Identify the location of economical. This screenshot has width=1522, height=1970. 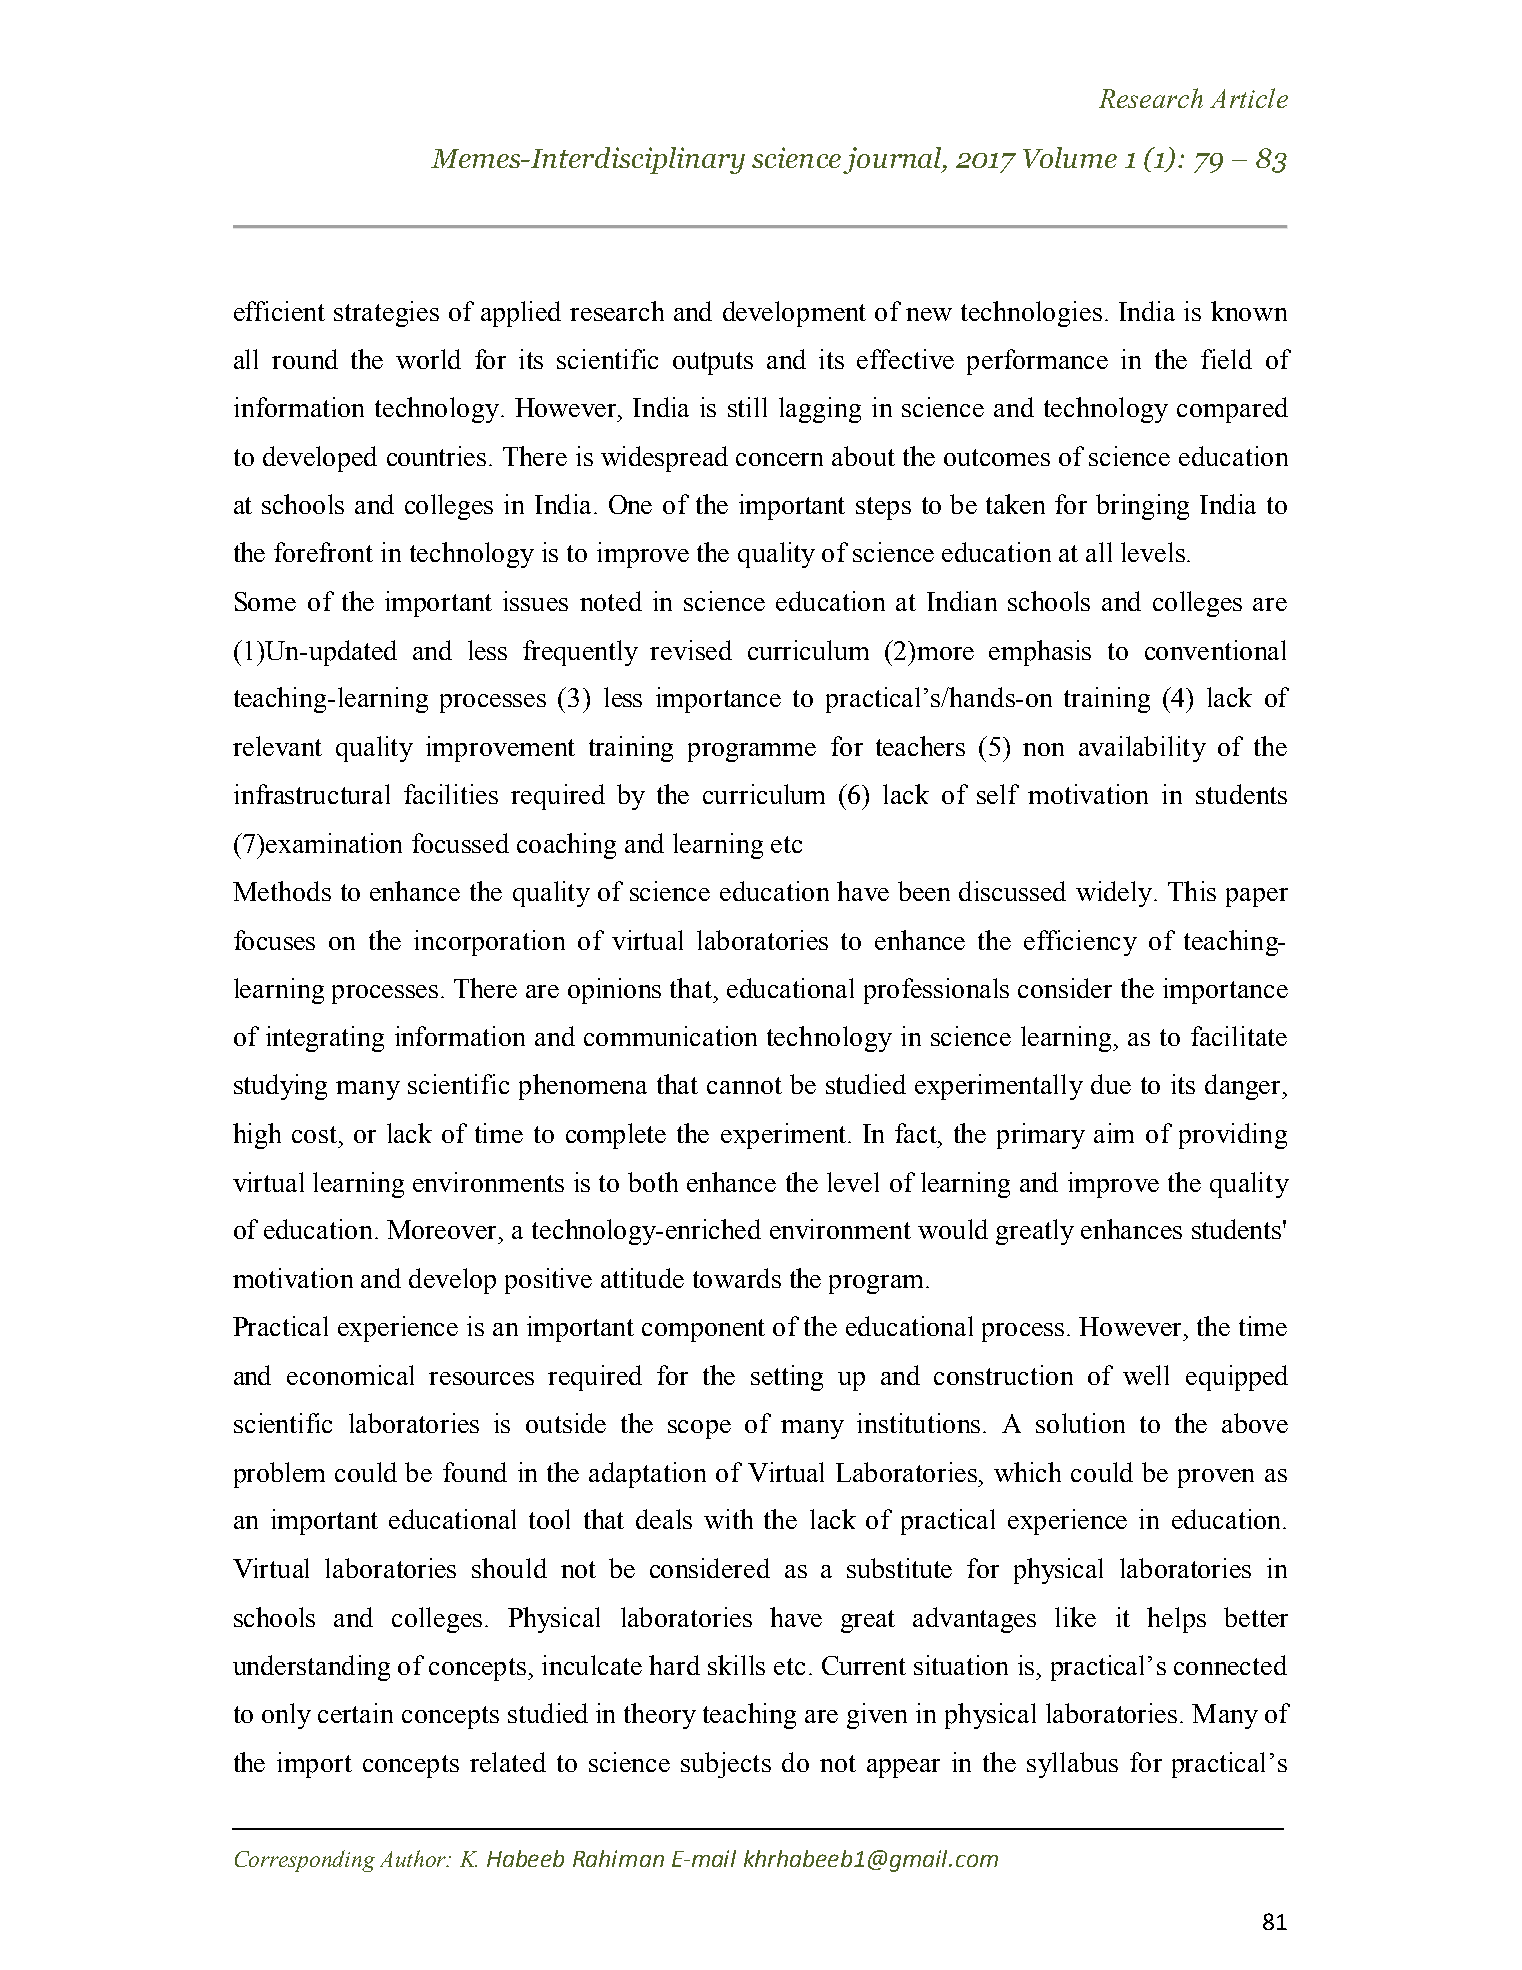
(350, 1375).
